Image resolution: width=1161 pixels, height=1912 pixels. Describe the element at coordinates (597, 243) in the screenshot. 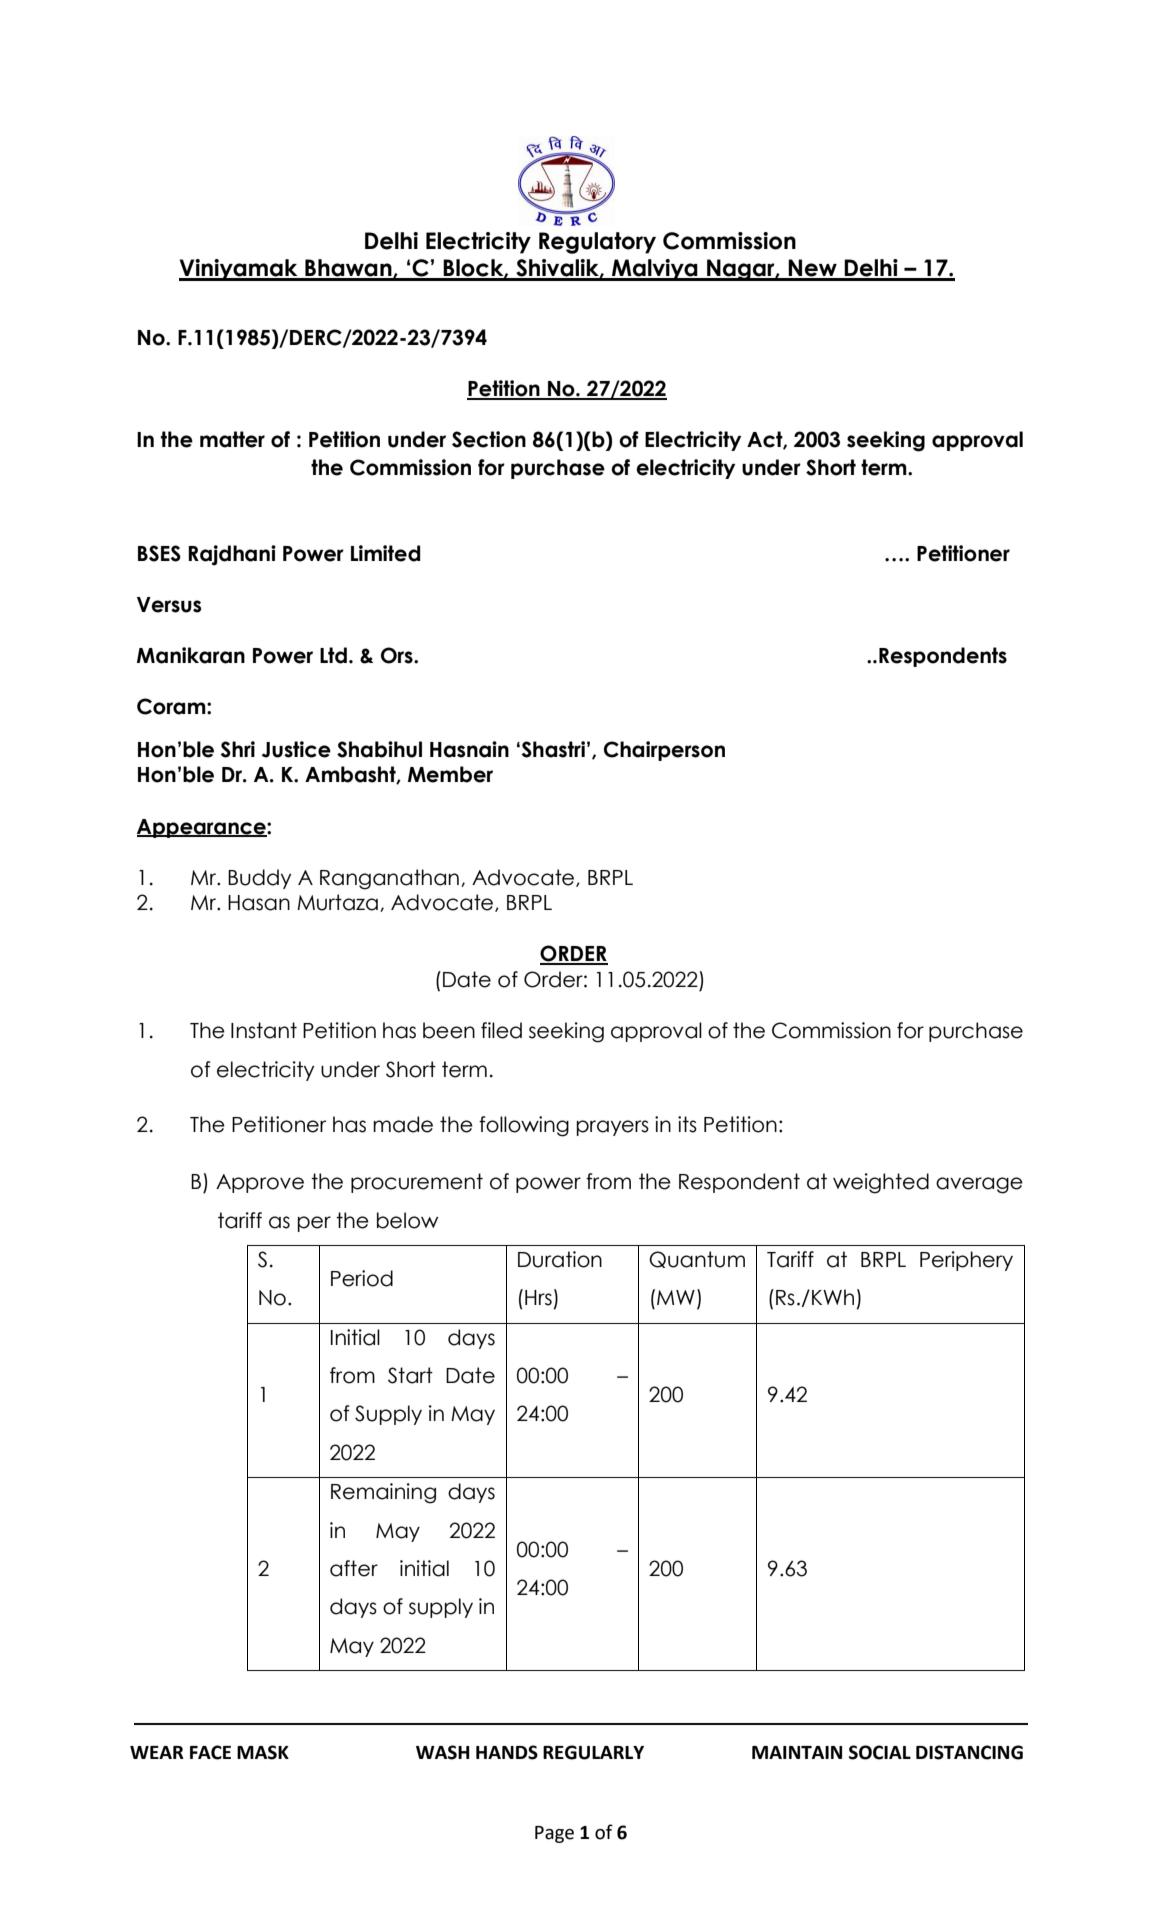

I see `Regulatory` at that location.
